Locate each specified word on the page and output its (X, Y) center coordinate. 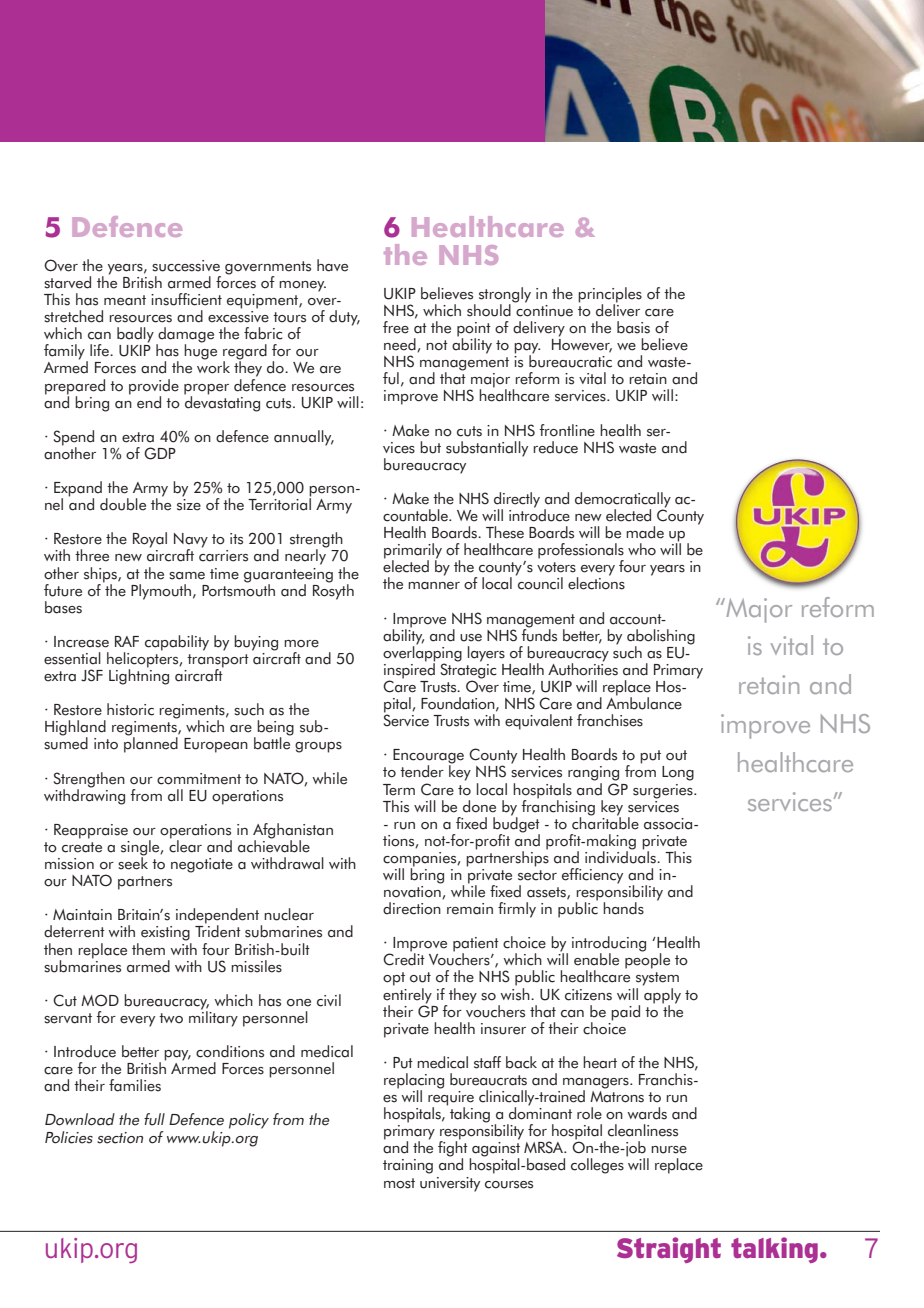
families (135, 1085)
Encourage (428, 757)
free (396, 327)
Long (678, 773)
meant (125, 300)
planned (151, 744)
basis (633, 327)
